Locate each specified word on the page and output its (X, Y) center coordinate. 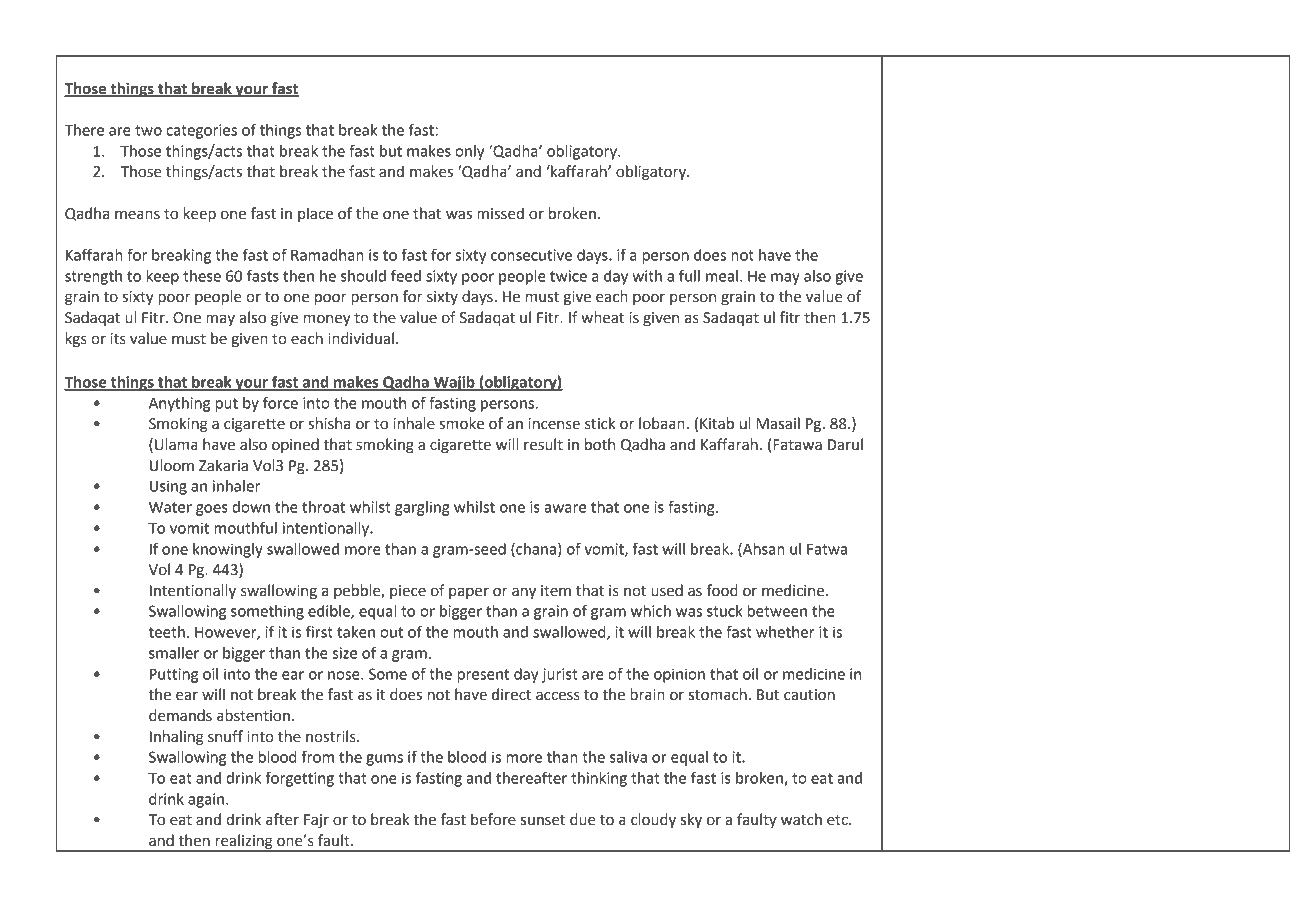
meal (722, 276)
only (469, 152)
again (207, 800)
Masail (778, 423)
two (148, 130)
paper (469, 593)
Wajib (454, 383)
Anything (179, 404)
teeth (167, 632)
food (722, 590)
